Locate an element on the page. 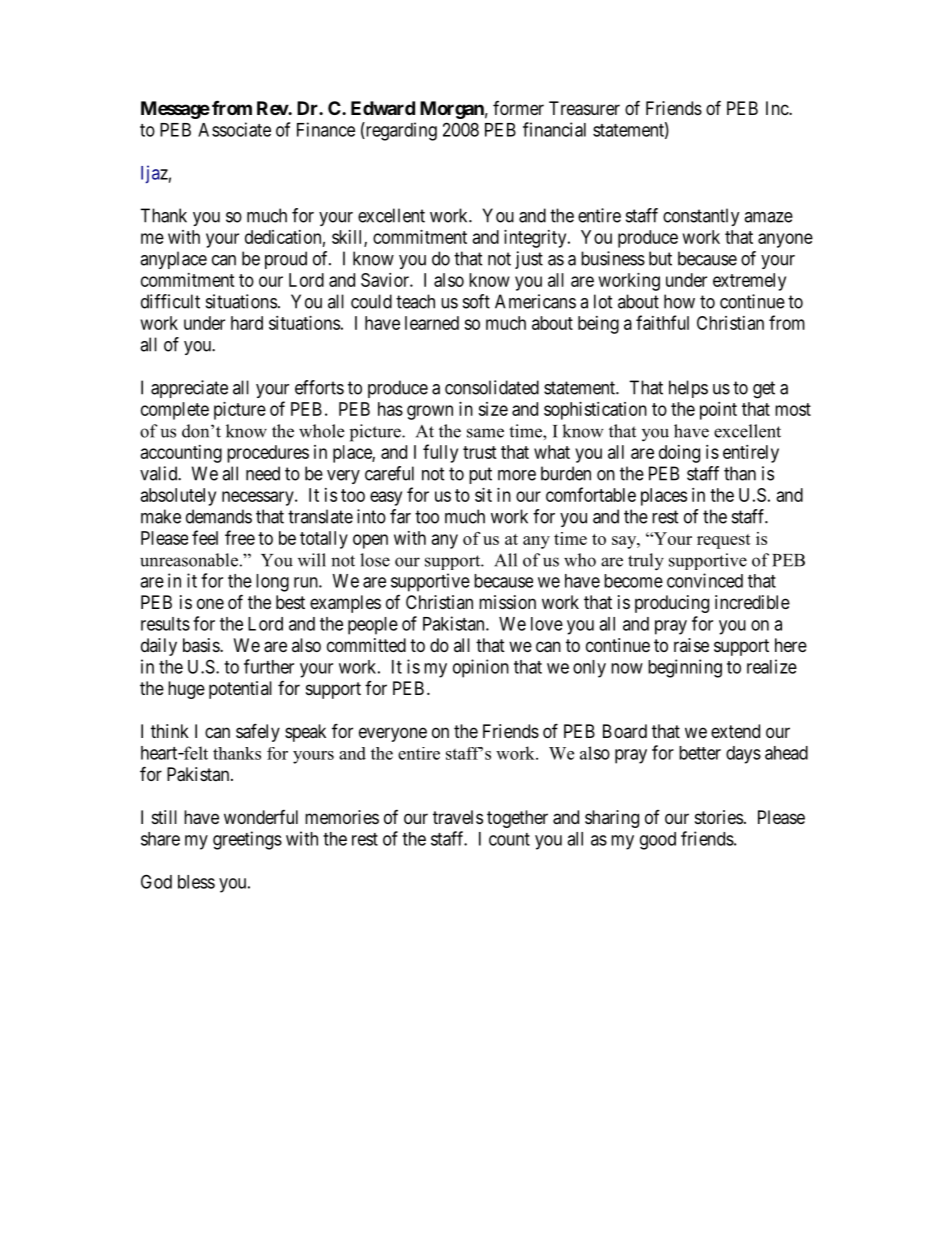  how is located at coordinates (679, 301).
